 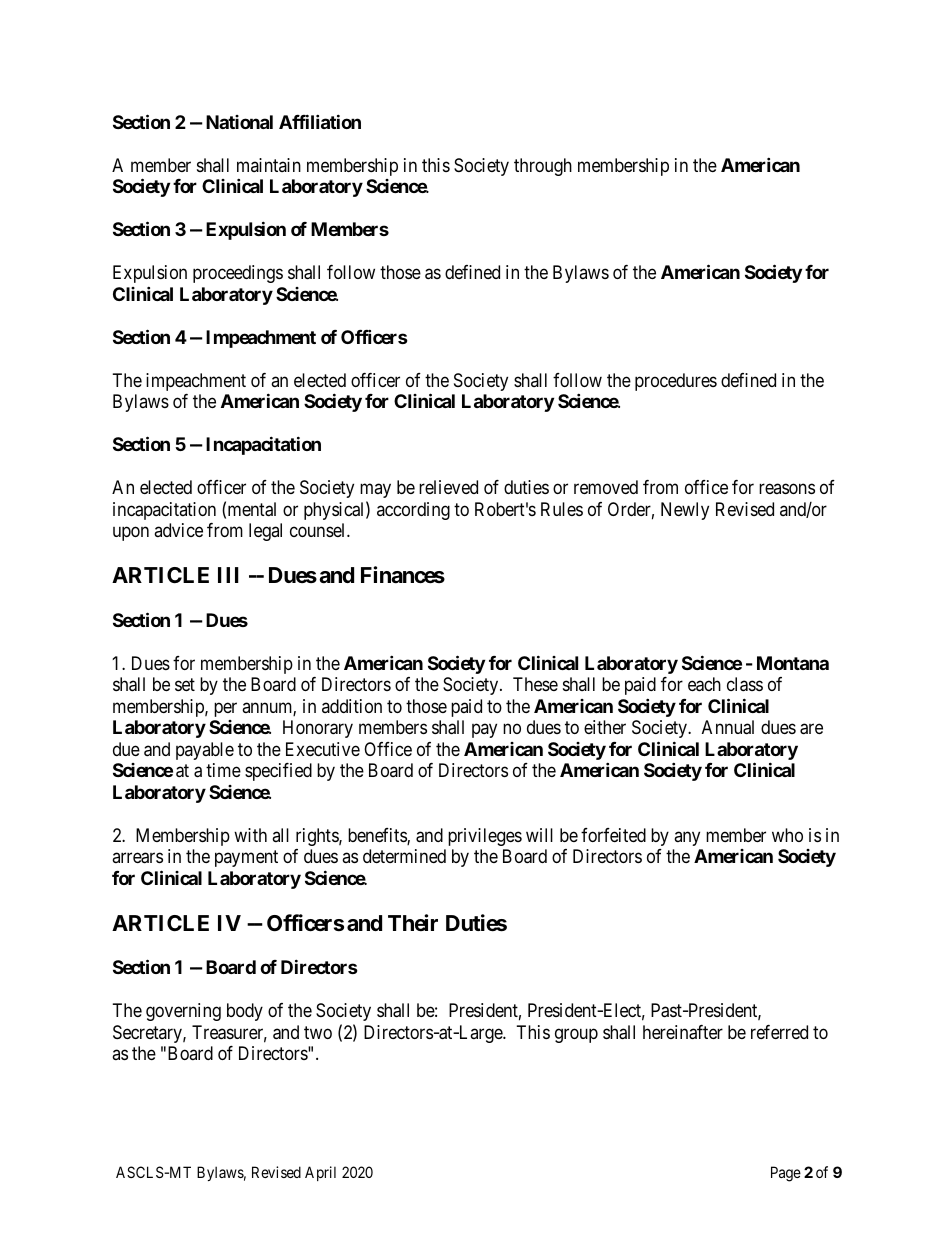 I want to click on April, so click(x=320, y=1173).
